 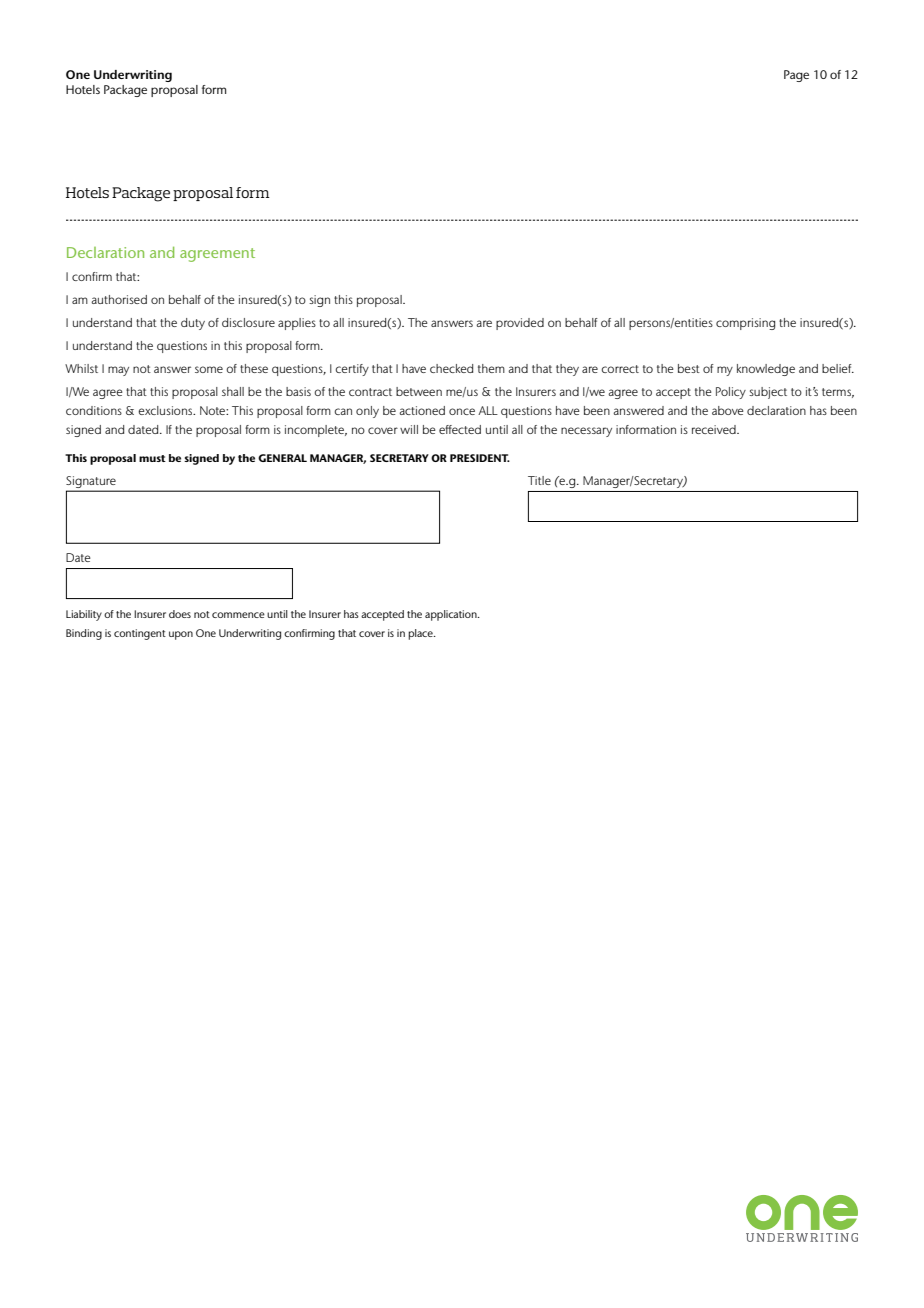 I want to click on once, so click(x=462, y=411).
